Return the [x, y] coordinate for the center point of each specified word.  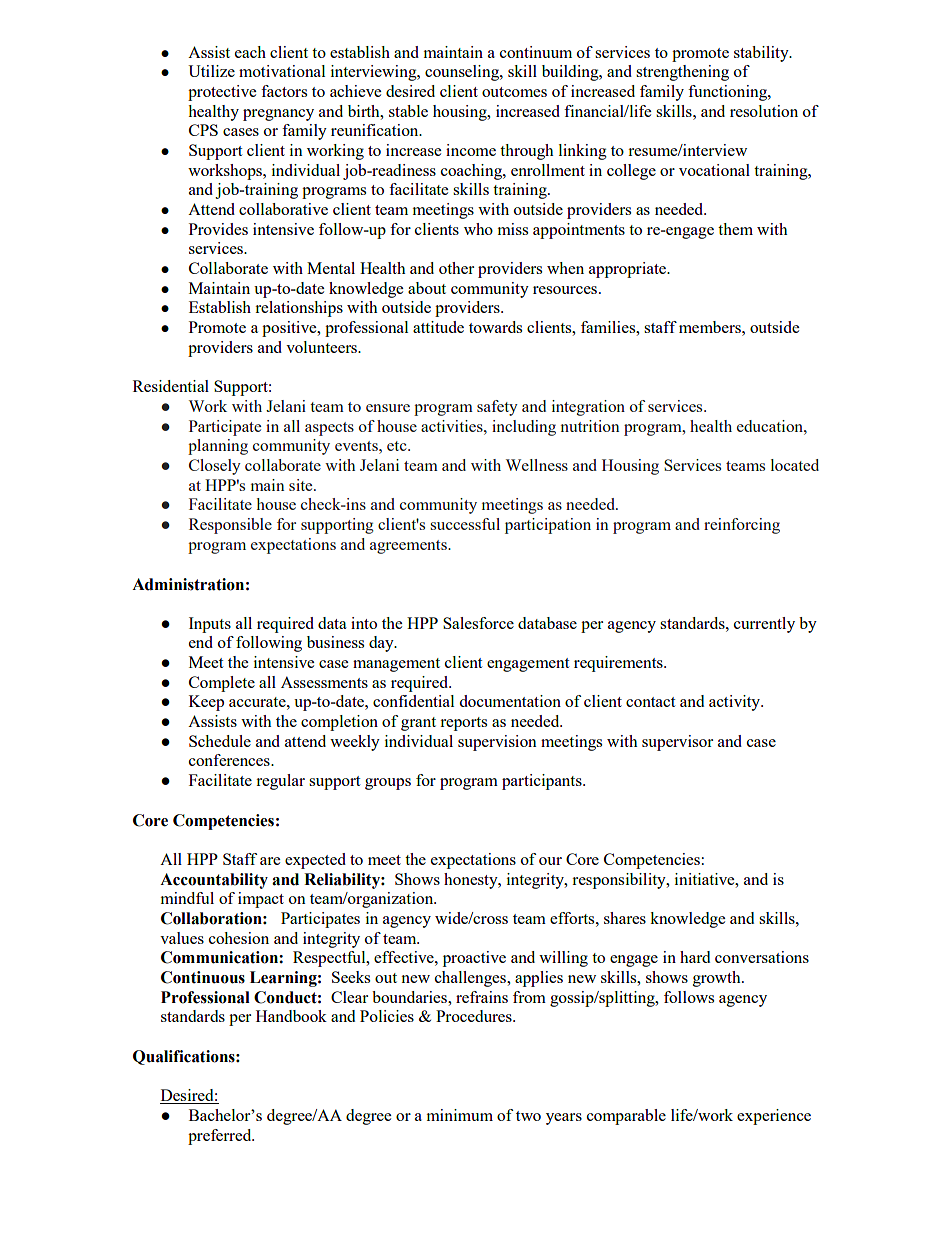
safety [497, 408]
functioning [728, 93]
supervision [497, 743]
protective [222, 93]
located [795, 465]
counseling [463, 73]
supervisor [677, 743]
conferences [230, 760]
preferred [221, 1137]
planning [218, 447]
